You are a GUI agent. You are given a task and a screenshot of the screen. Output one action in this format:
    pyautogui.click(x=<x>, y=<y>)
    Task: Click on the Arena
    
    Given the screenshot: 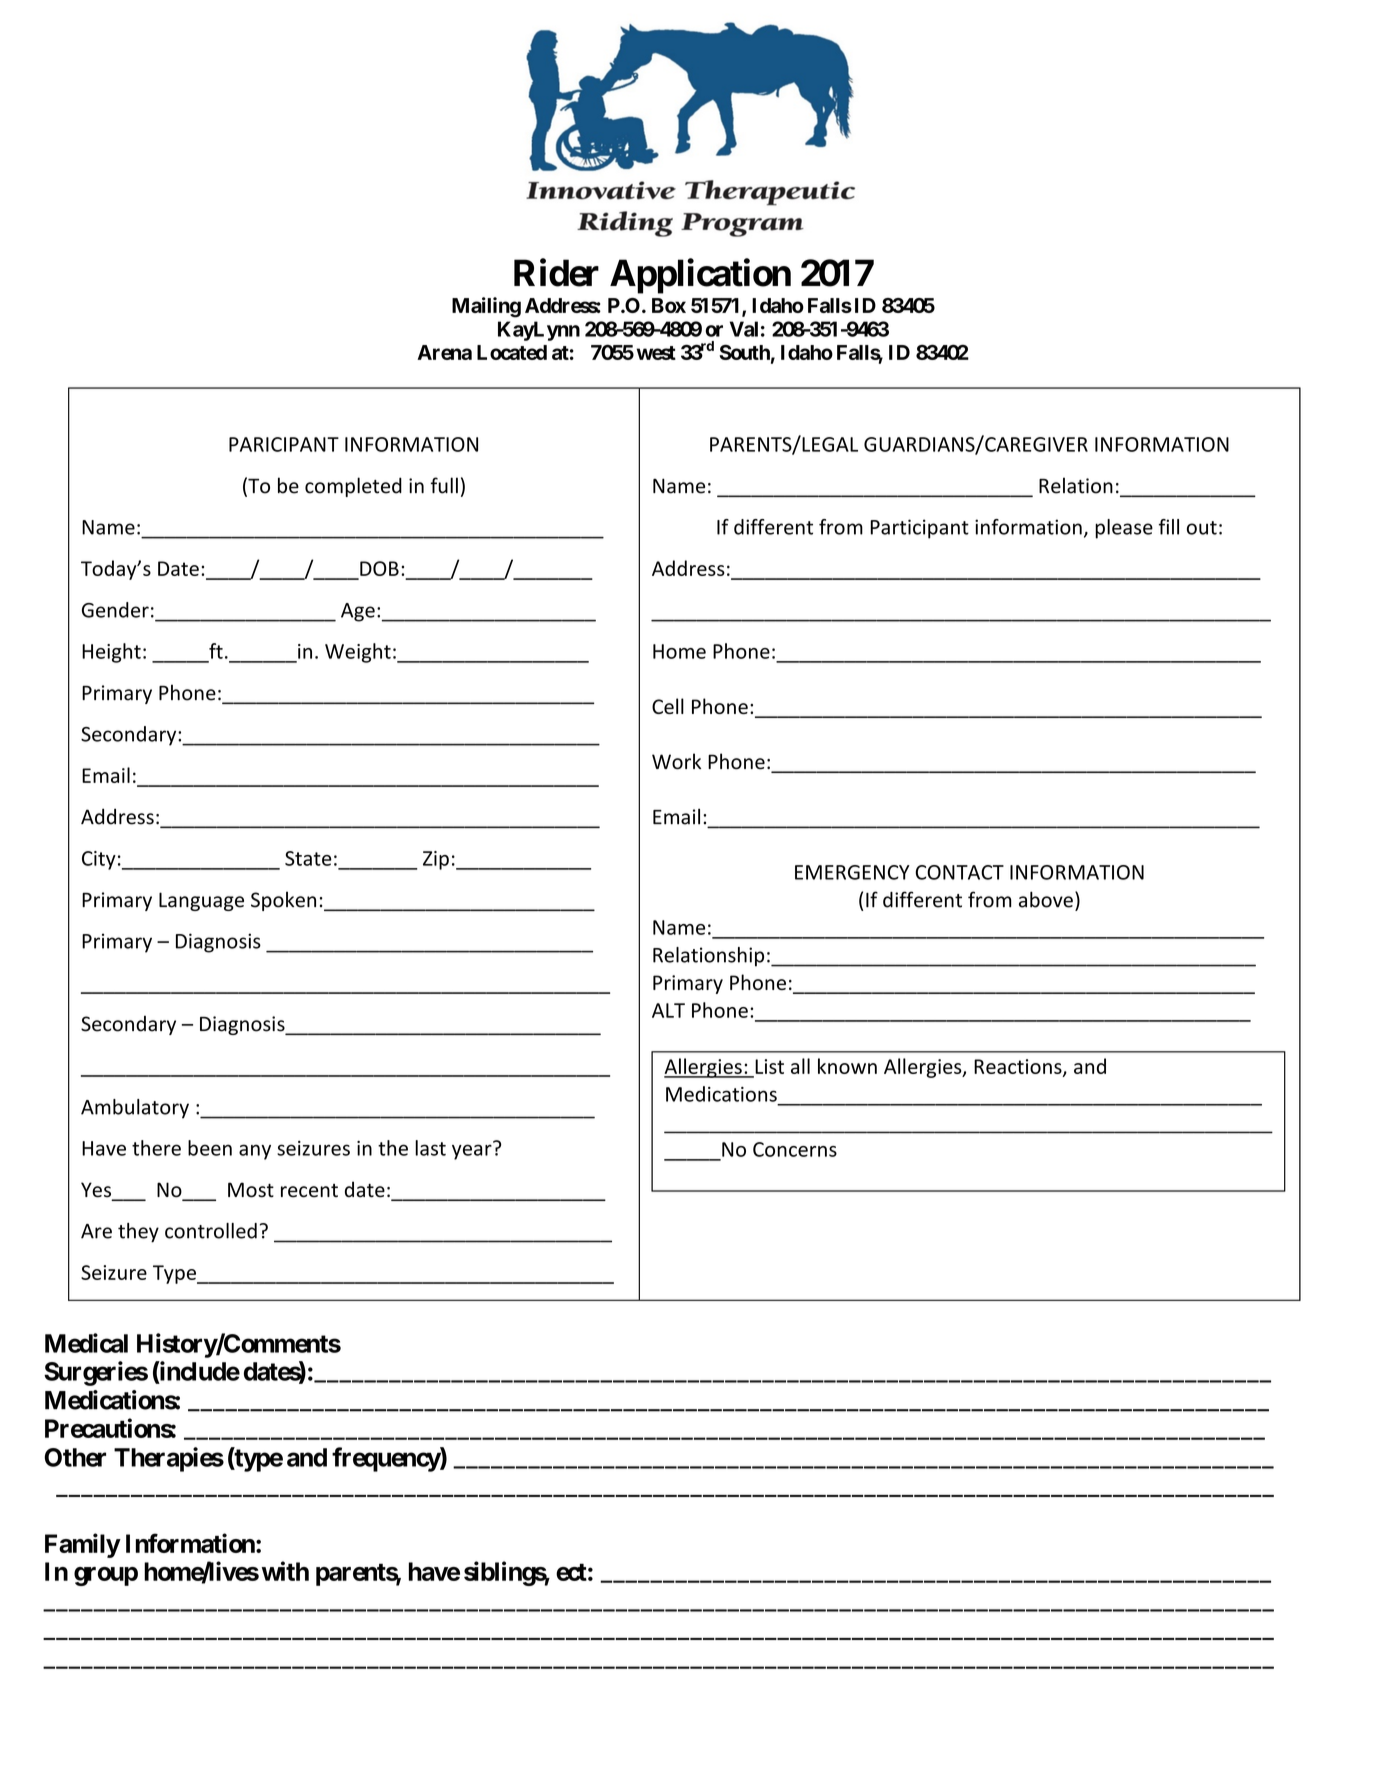 What is the action you would take?
    pyautogui.click(x=444, y=352)
